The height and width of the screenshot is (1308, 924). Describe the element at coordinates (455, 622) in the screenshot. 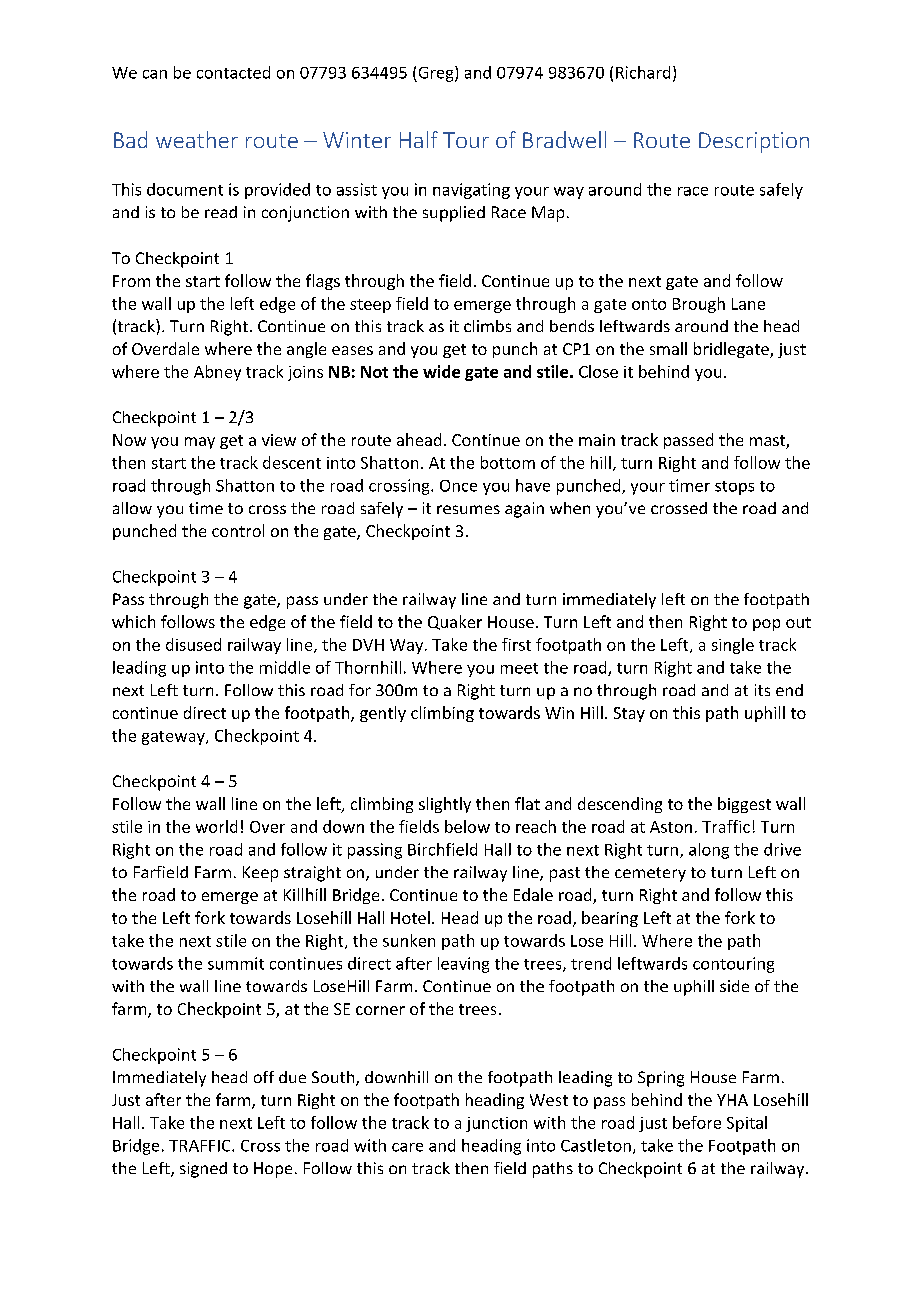

I see `Quaker` at that location.
